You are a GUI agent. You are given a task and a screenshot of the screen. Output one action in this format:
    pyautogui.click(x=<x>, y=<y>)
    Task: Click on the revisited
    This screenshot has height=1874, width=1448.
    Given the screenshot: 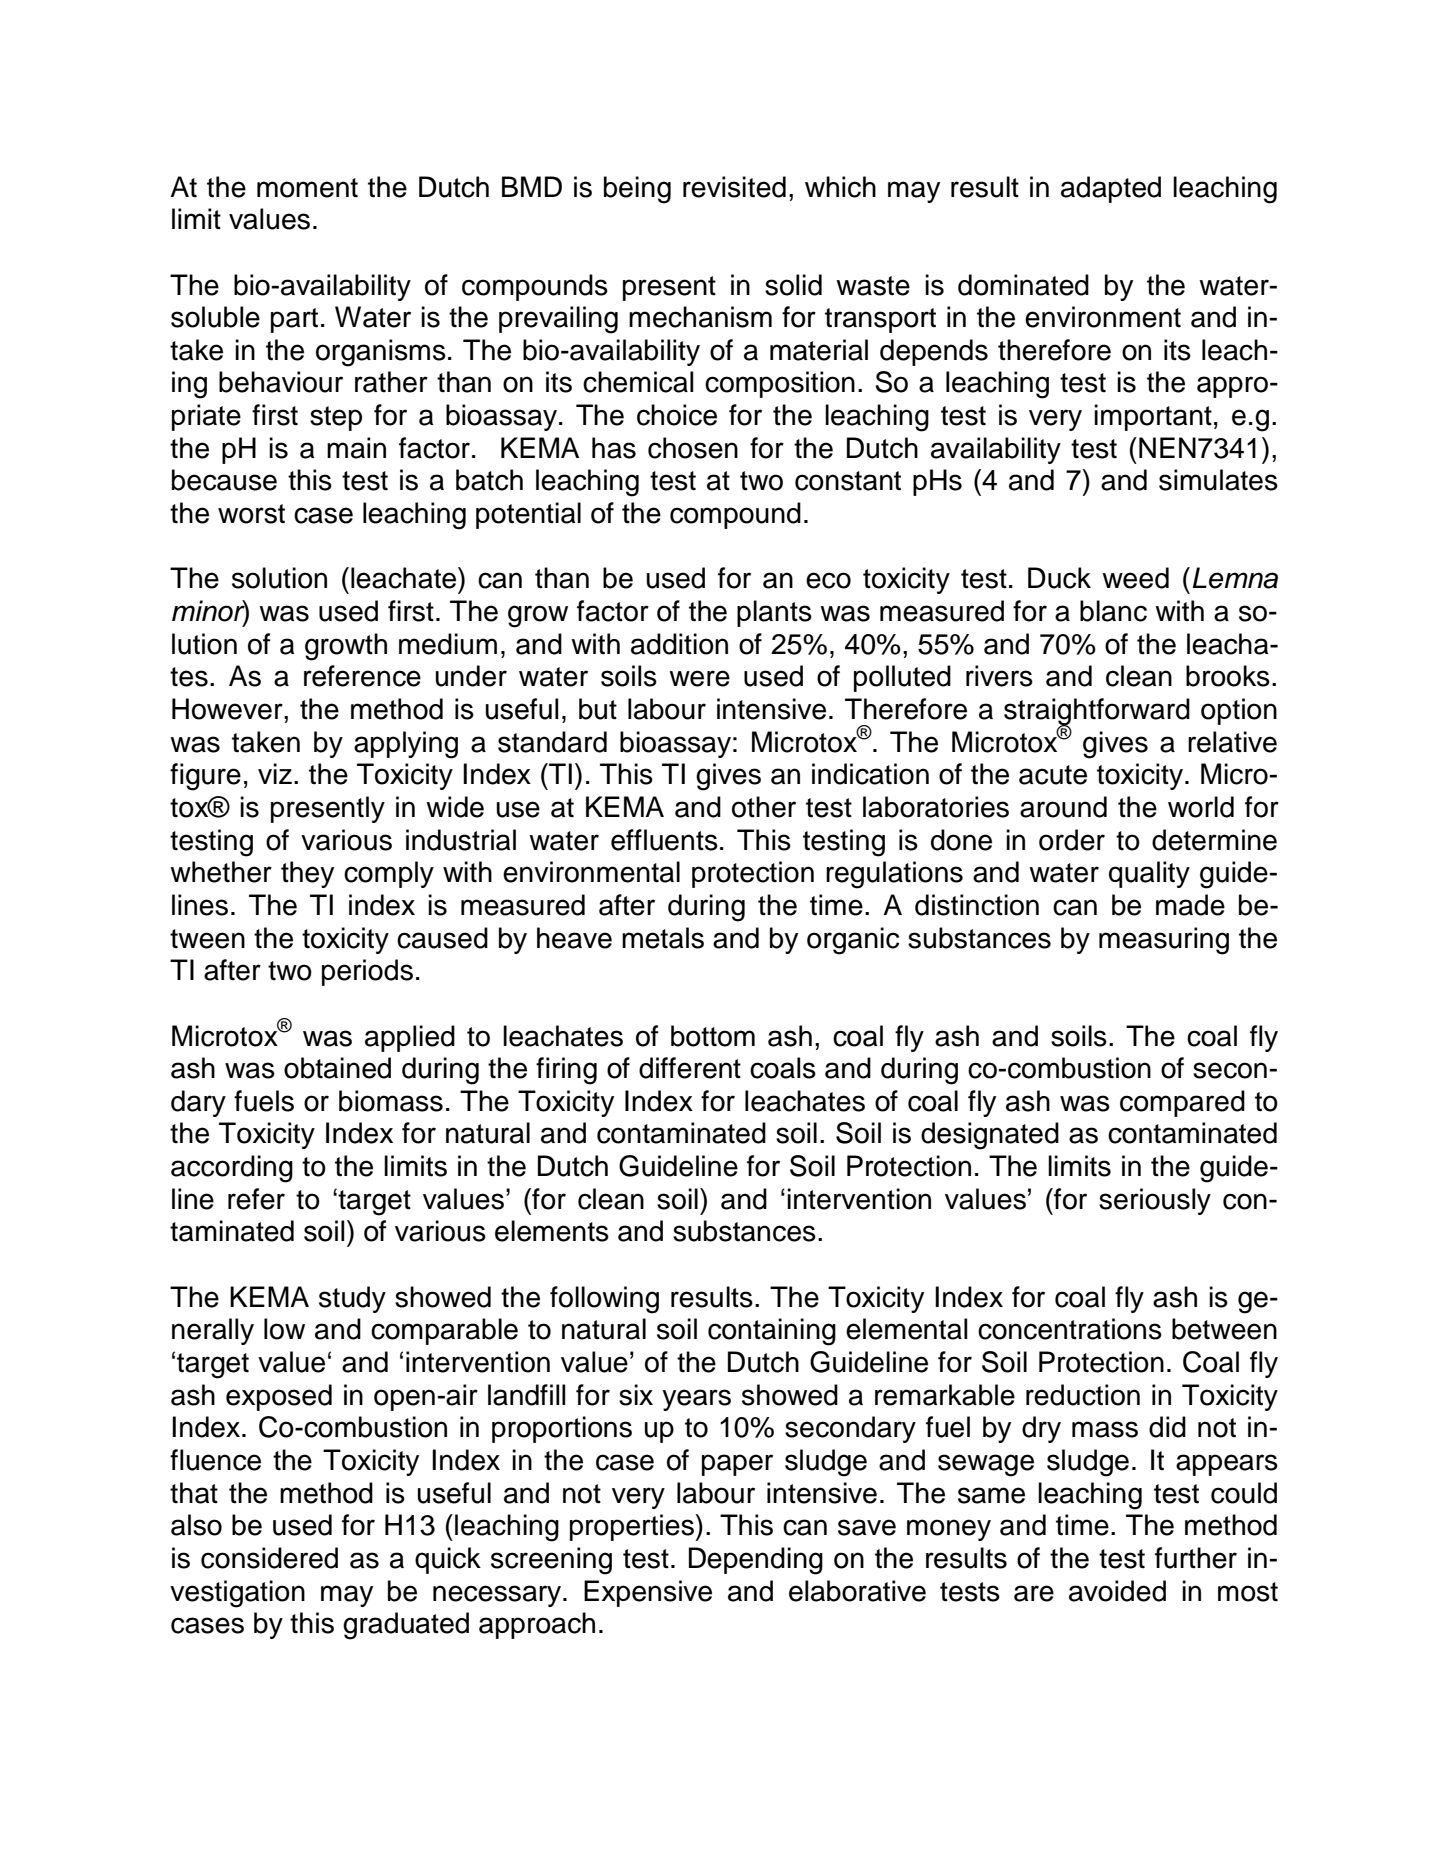 What is the action you would take?
    pyautogui.click(x=734, y=187)
